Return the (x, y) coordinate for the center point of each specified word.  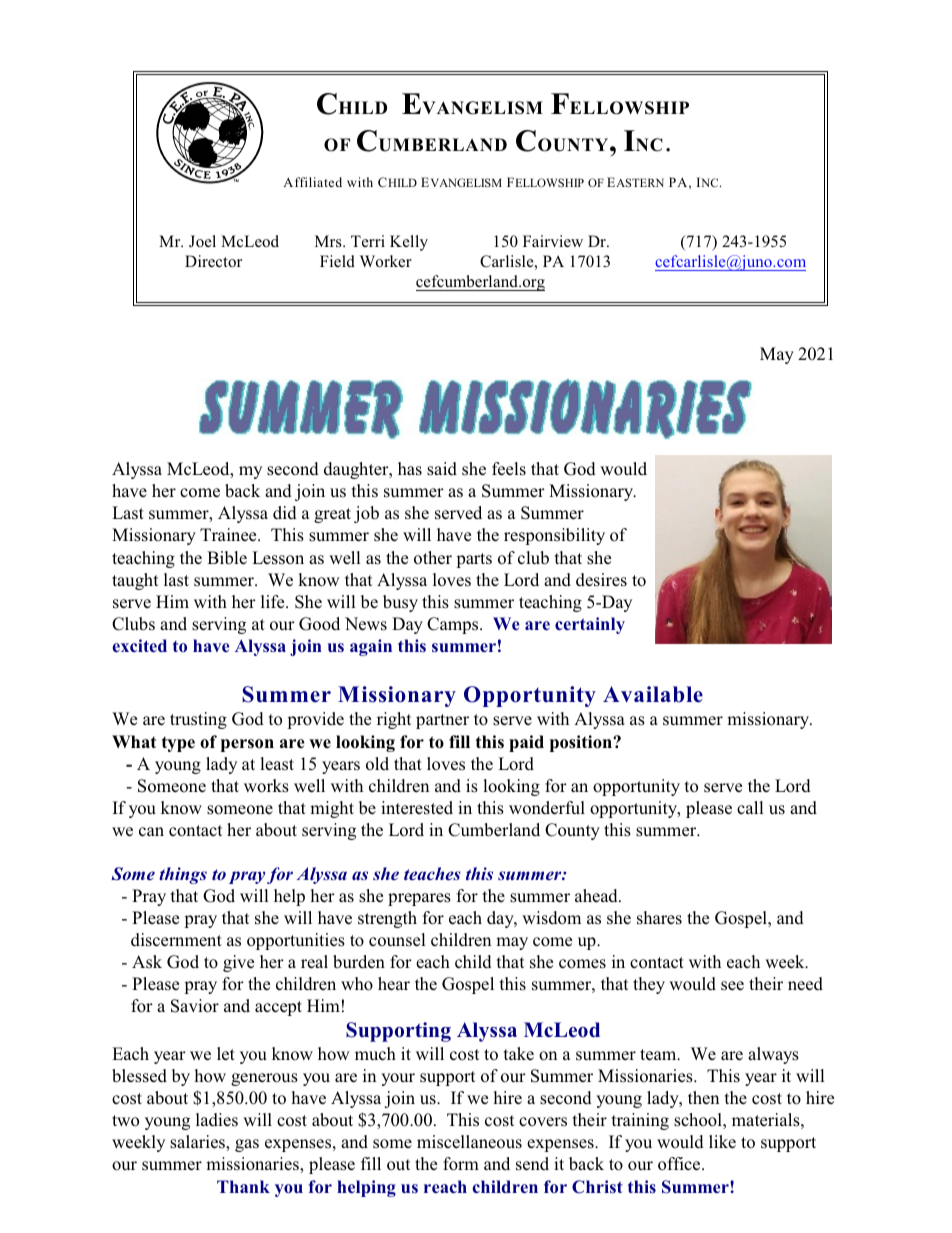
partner (442, 721)
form (461, 1164)
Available (653, 694)
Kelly (409, 243)
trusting (198, 720)
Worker (386, 261)
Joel (202, 241)
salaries (198, 1143)
